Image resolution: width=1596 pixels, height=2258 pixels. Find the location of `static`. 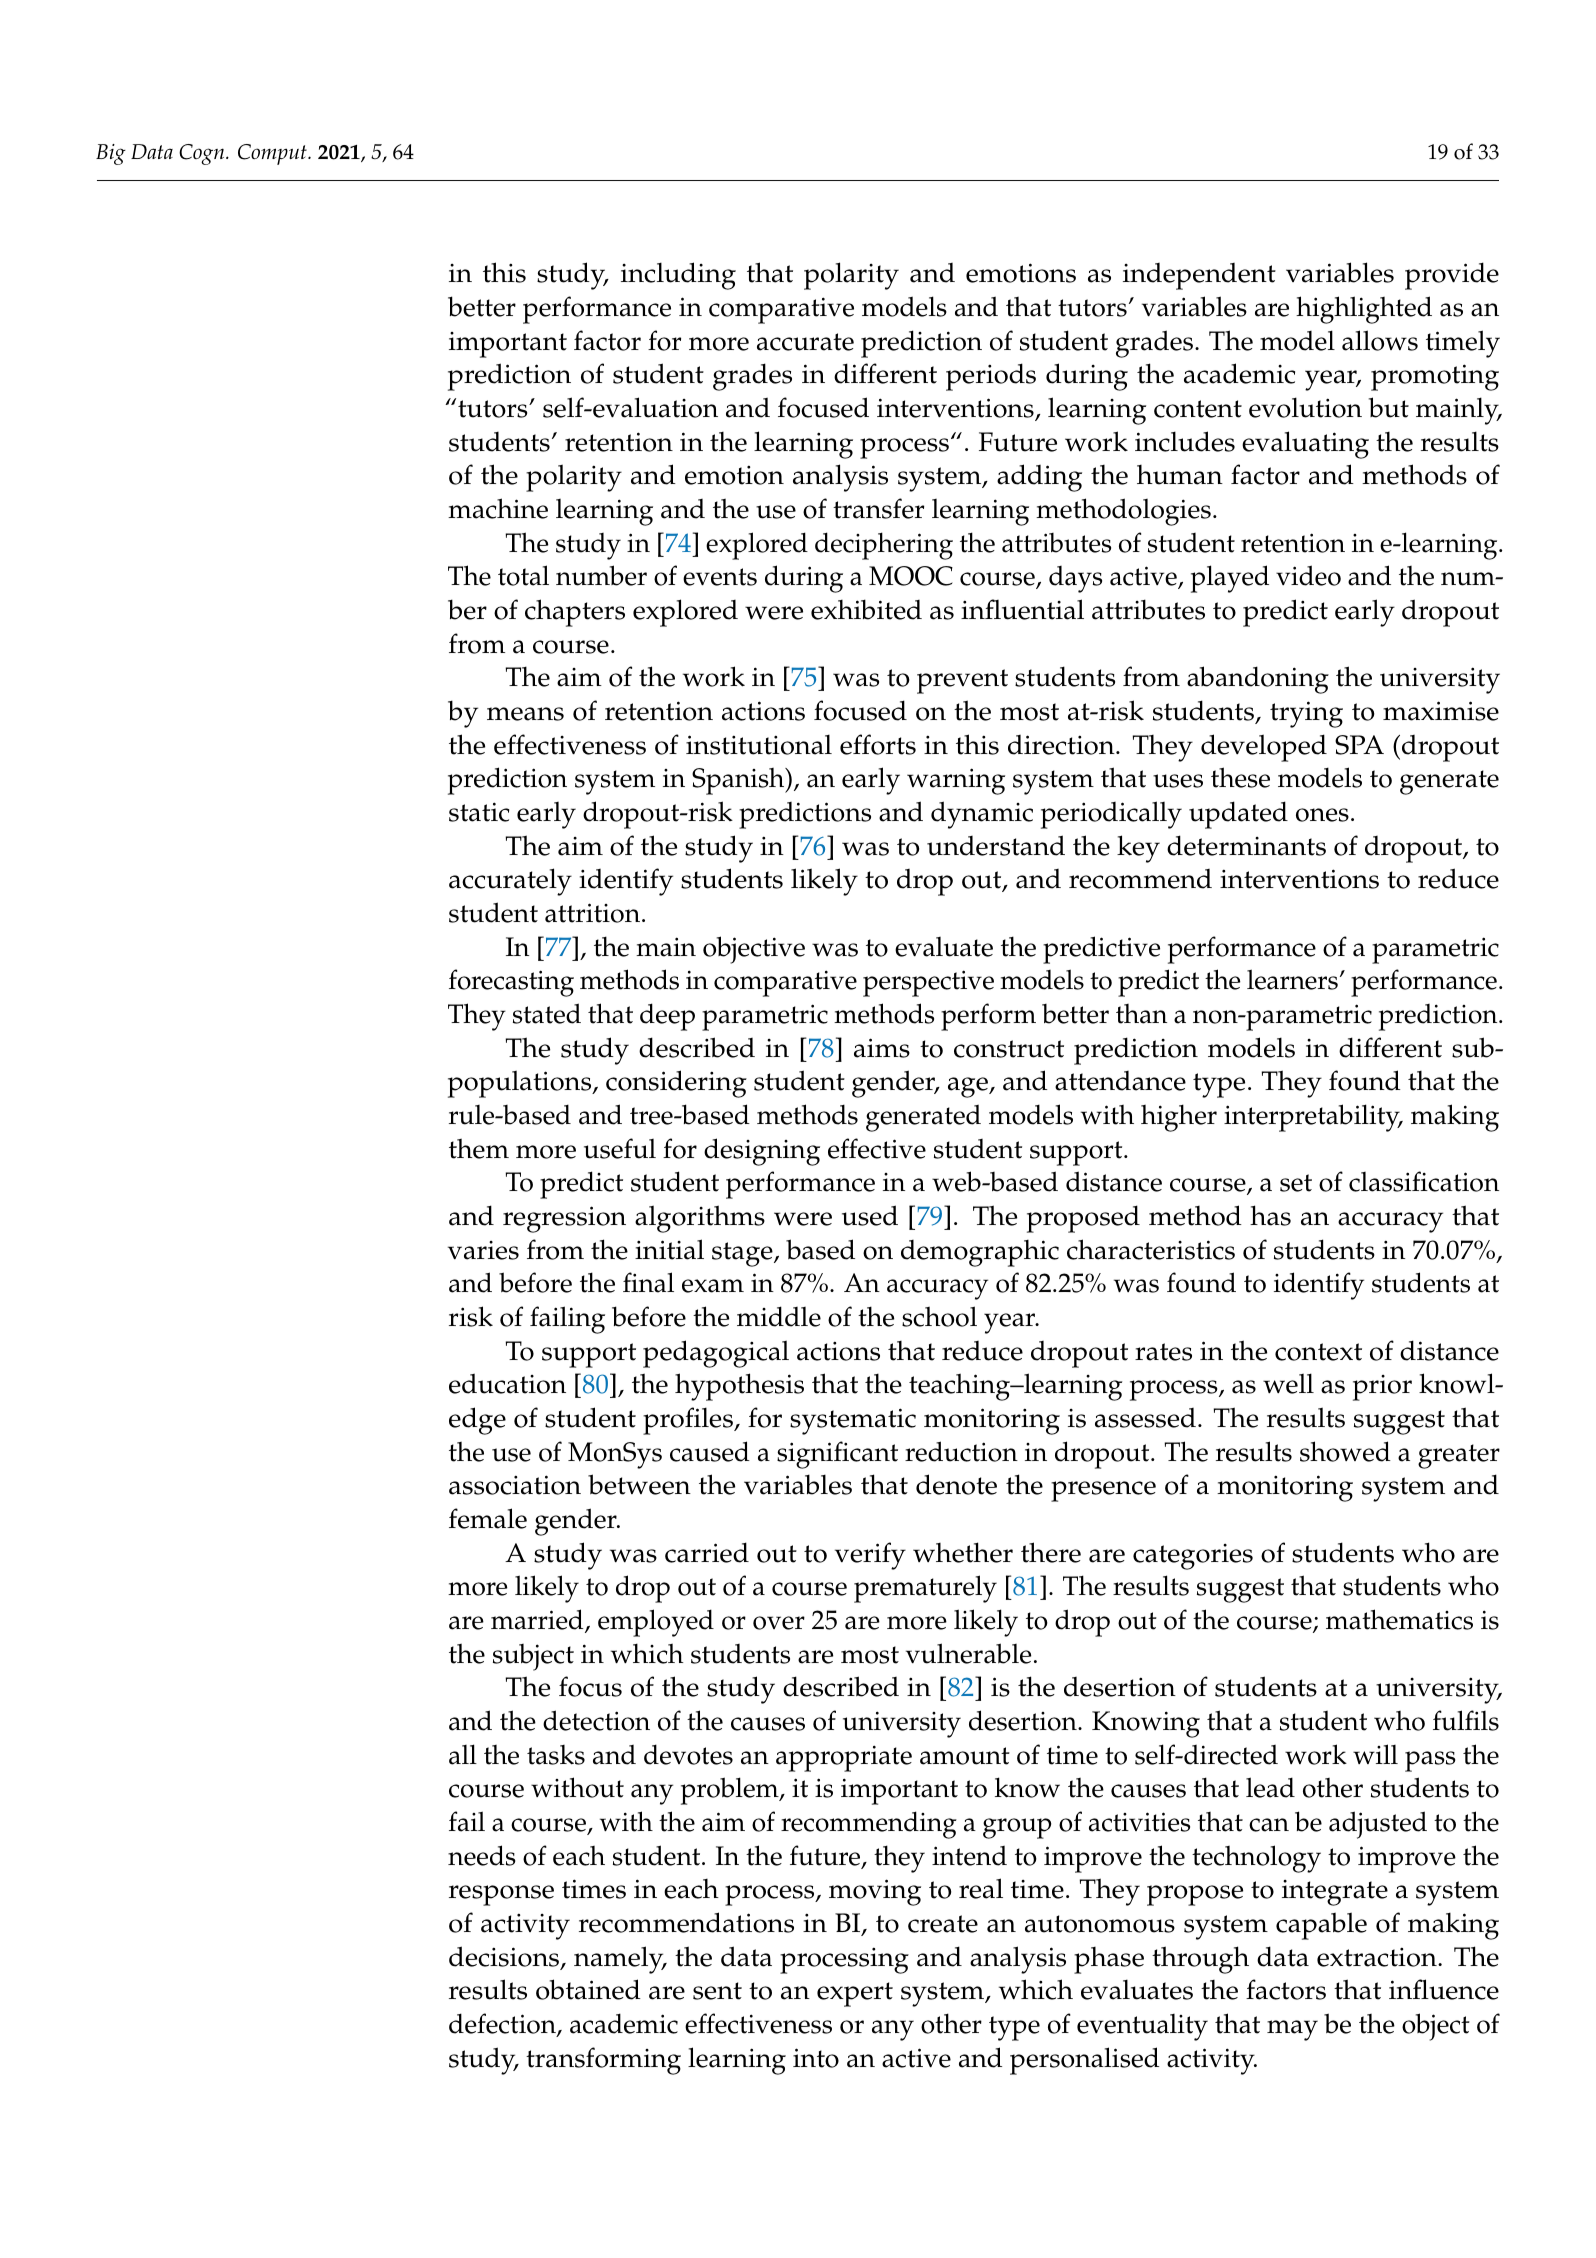

static is located at coordinates (479, 812).
